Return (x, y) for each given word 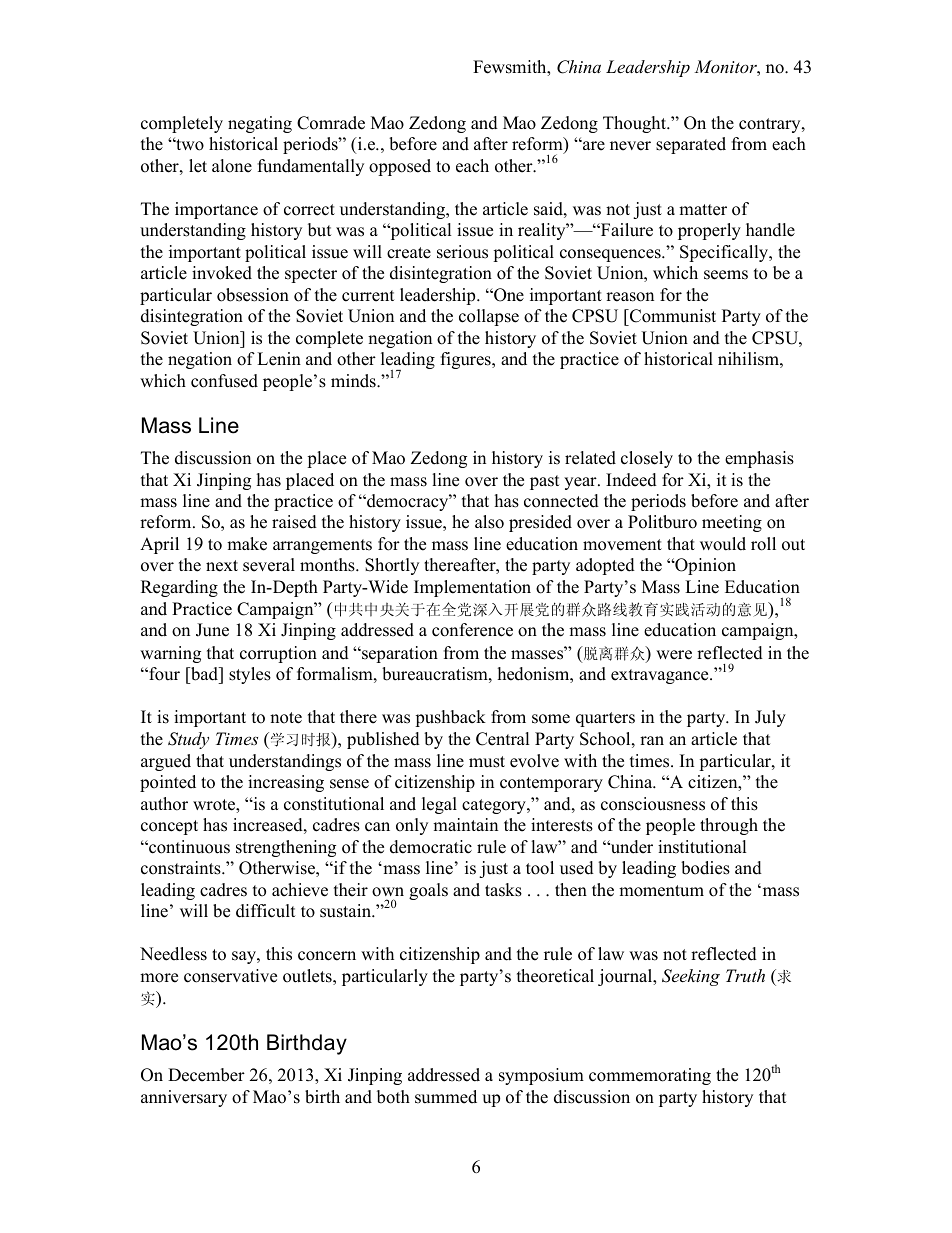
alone (232, 166)
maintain (465, 824)
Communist (672, 316)
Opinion (704, 566)
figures (467, 360)
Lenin (279, 359)
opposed (400, 167)
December (206, 1075)
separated (691, 145)
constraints (182, 868)
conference (472, 630)
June (212, 630)
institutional (702, 847)
